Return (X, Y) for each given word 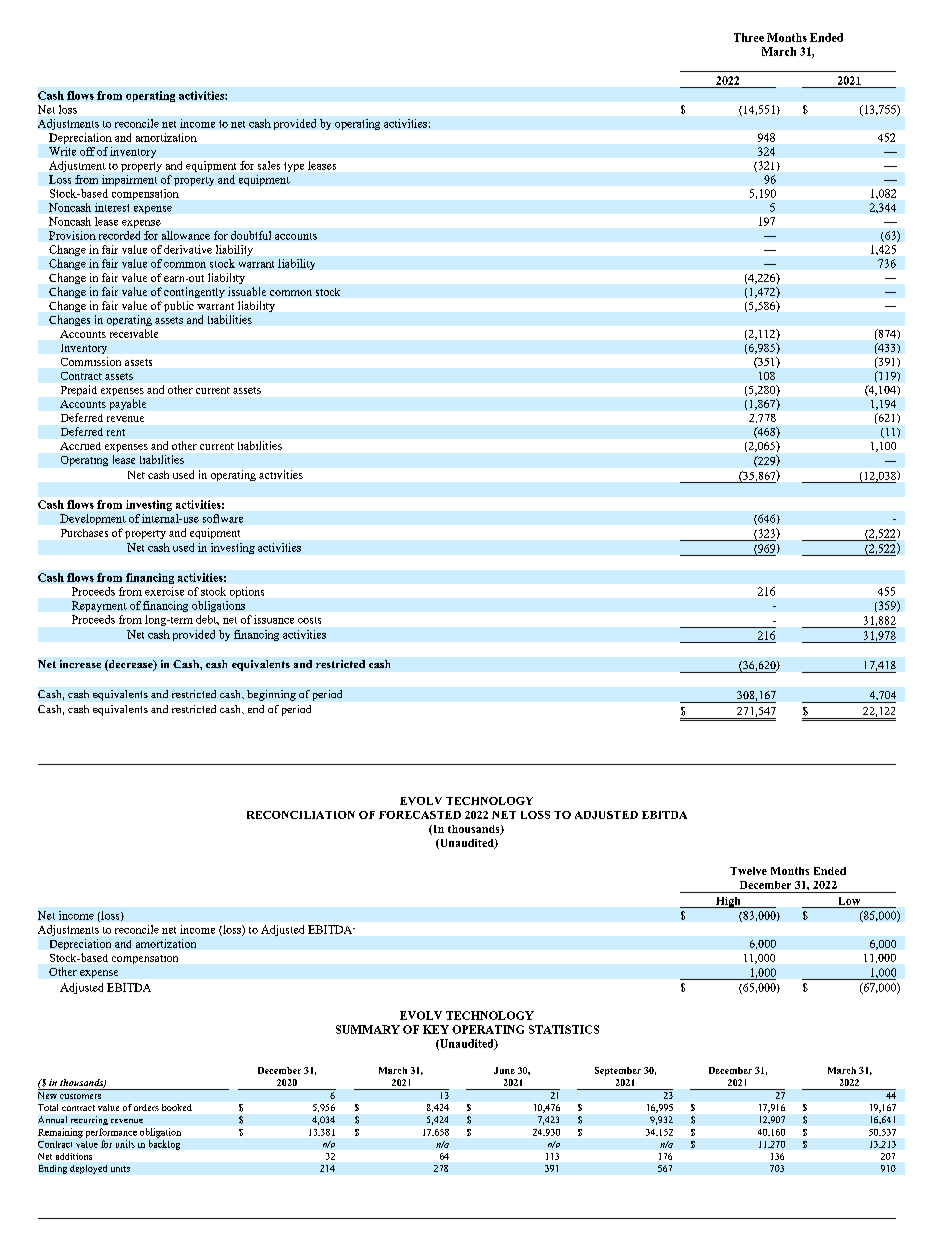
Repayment (99, 606)
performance (111, 1133)
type (294, 167)
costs (309, 620)
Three (749, 37)
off (87, 151)
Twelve (748, 871)
